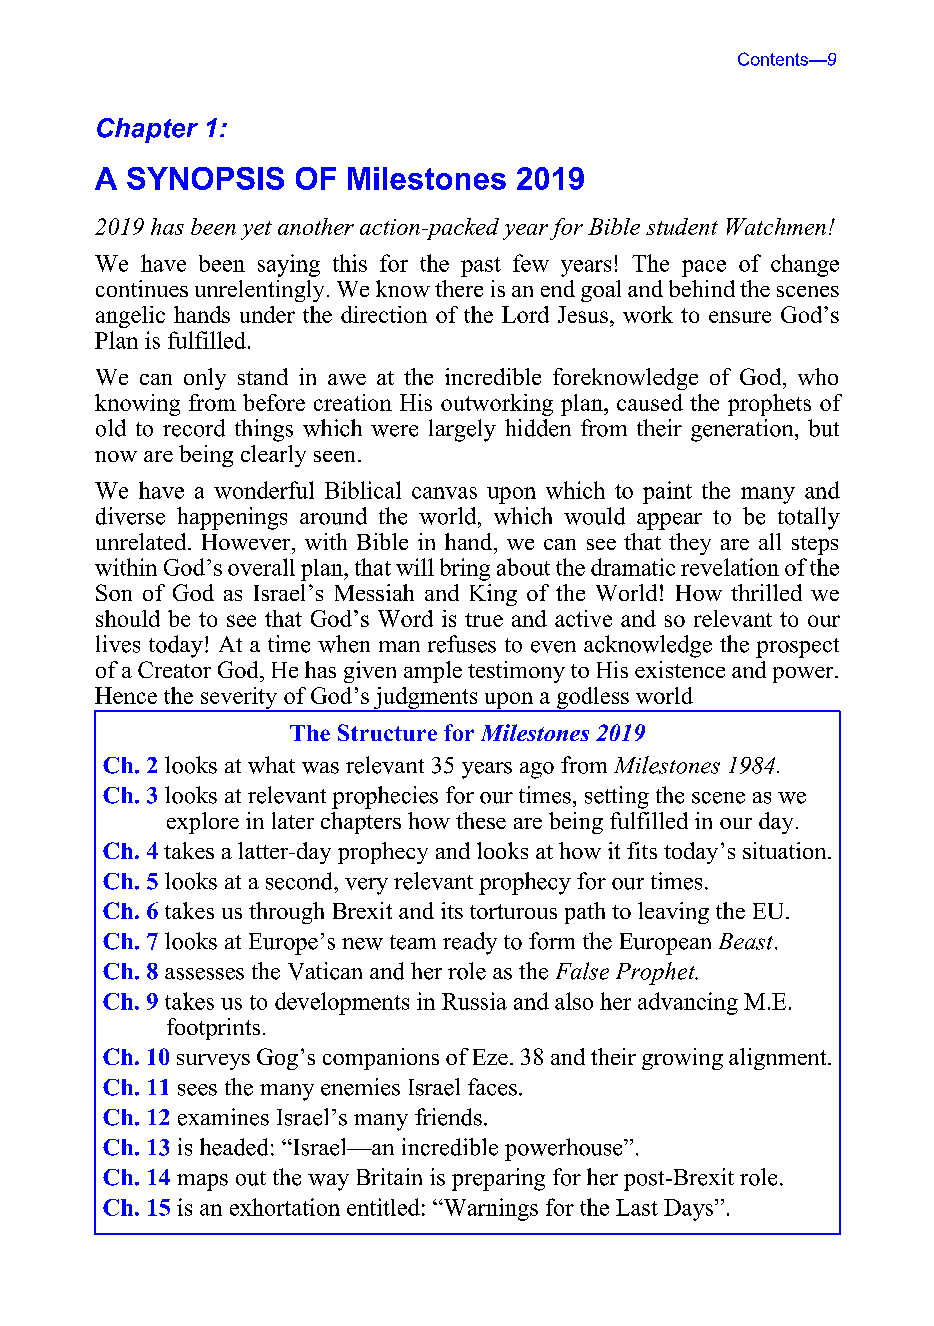  Describe the element at coordinates (202, 1182) in the document. I see `maps` at that location.
